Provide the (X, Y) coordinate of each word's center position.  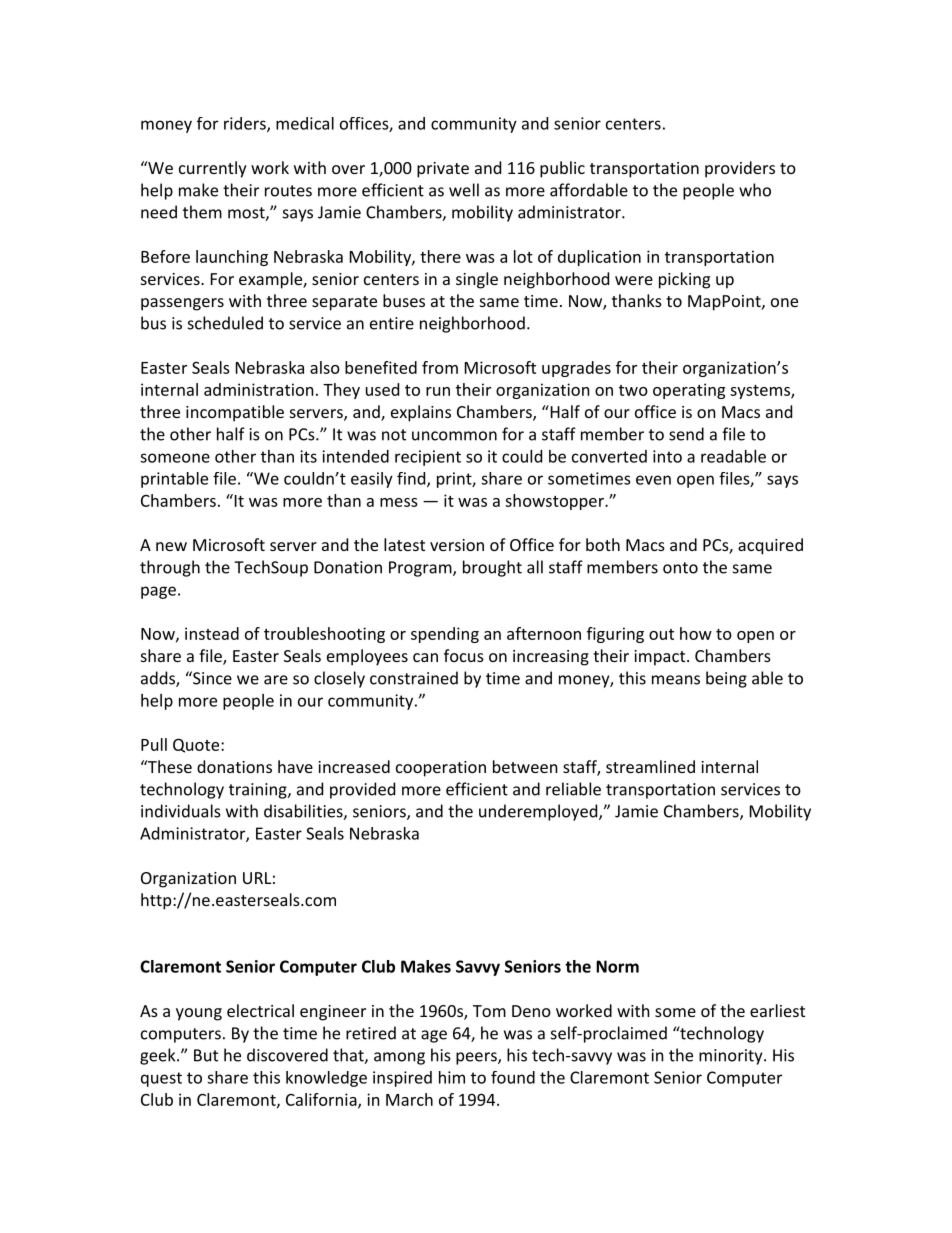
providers (740, 169)
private (443, 170)
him (452, 1077)
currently (213, 169)
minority (730, 1057)
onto (680, 568)
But (206, 1055)
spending (445, 635)
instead (212, 633)
